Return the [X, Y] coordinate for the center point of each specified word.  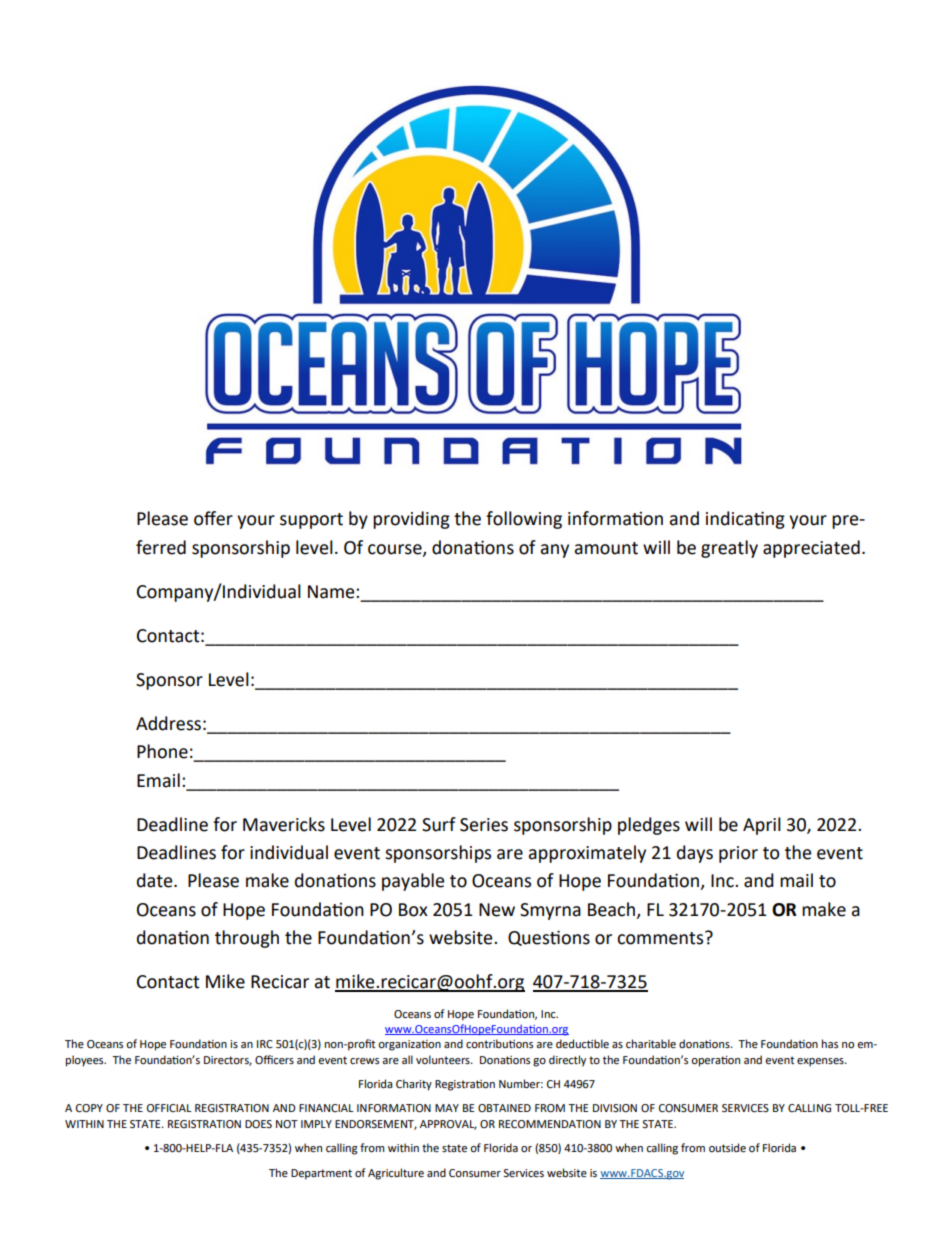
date [156, 880]
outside [727, 1148]
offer [213, 518]
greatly [729, 549]
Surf [439, 824]
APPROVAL [448, 1125]
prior [738, 854]
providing [411, 520]
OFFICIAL [169, 1108]
